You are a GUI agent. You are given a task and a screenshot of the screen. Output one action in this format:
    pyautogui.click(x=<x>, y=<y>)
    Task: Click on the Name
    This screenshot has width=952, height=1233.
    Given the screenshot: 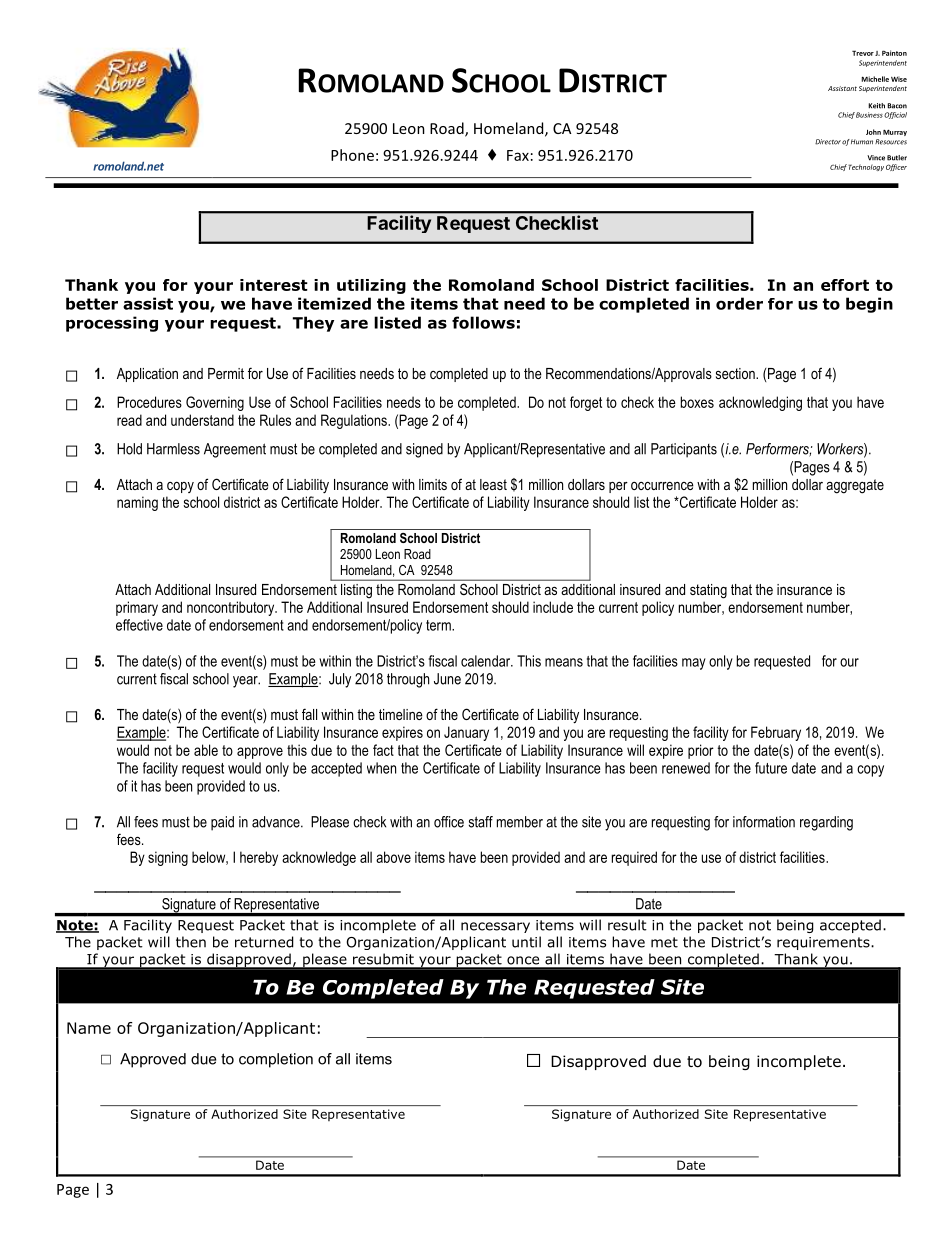 What is the action you would take?
    pyautogui.click(x=89, y=1028)
